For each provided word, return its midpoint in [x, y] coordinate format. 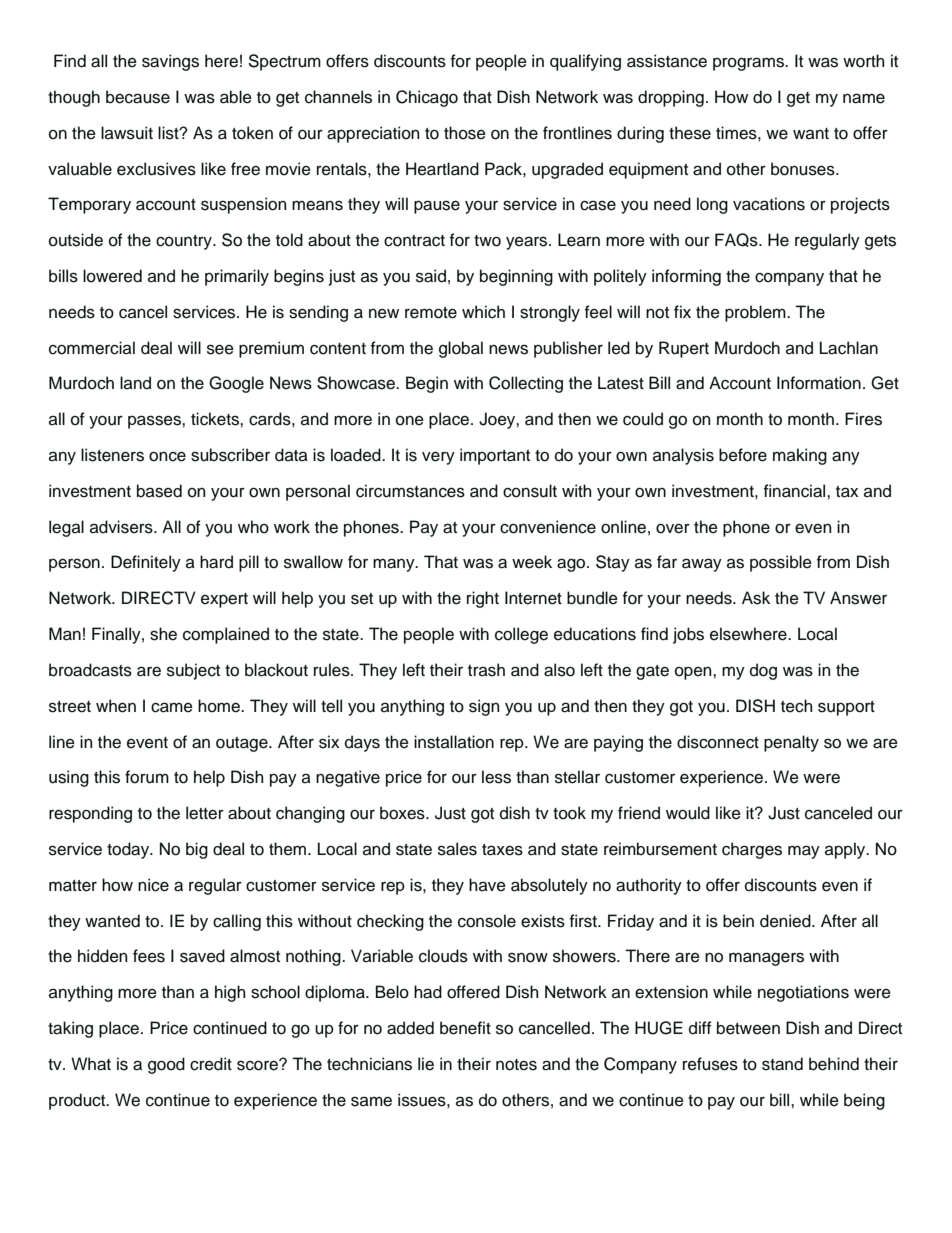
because [138, 97]
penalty [791, 743]
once [167, 456]
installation [454, 742]
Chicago [427, 98]
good [166, 1065]
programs [749, 64]
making [800, 456]
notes [516, 1065]
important [495, 456]
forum [147, 777]
